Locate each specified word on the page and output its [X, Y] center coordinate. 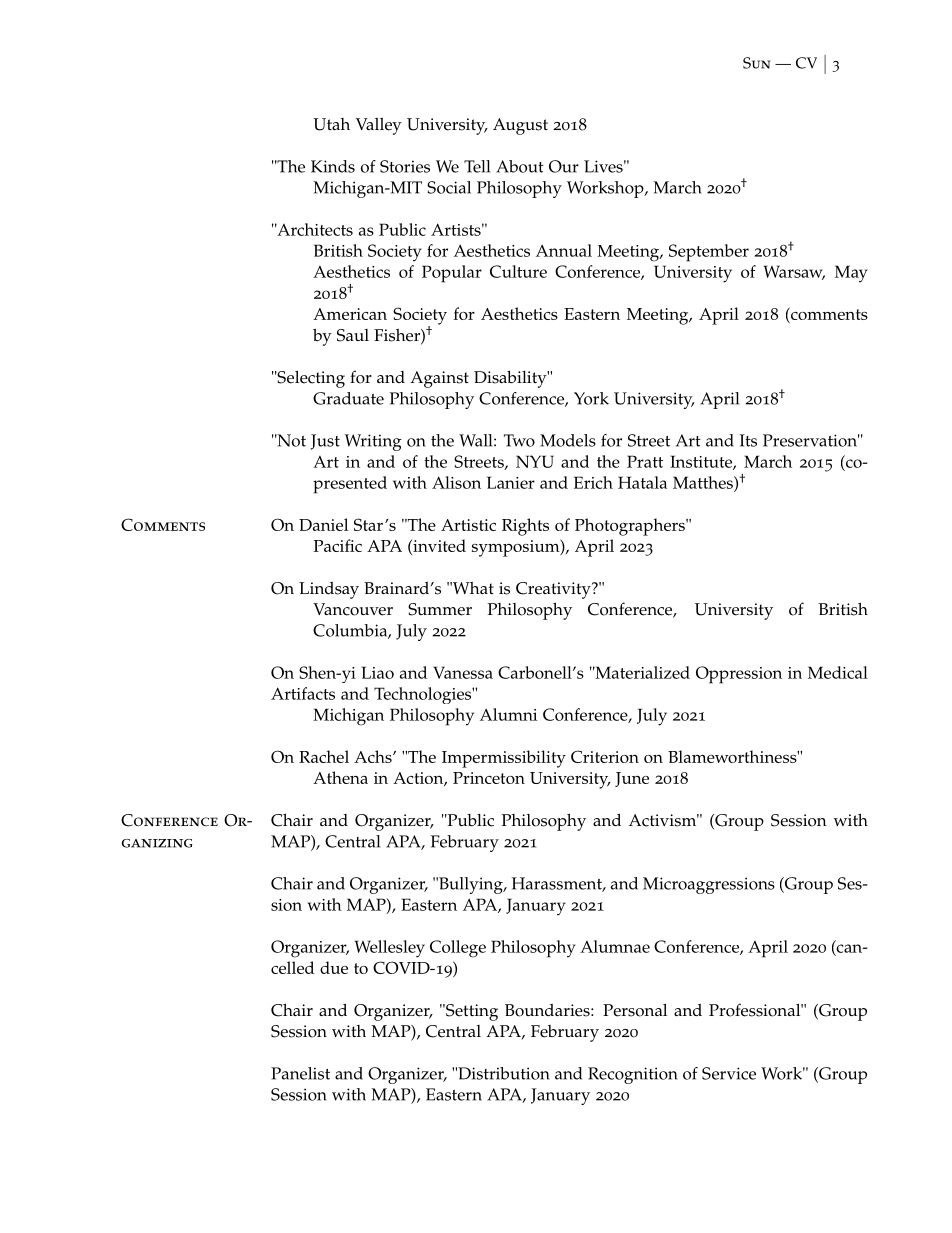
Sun [757, 63]
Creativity [554, 590]
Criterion [605, 756]
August [520, 126]
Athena [340, 777]
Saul [353, 335]
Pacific [338, 545]
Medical [838, 672]
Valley [379, 126]
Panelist [300, 1073]
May [851, 274]
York [591, 398]
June [632, 779]
